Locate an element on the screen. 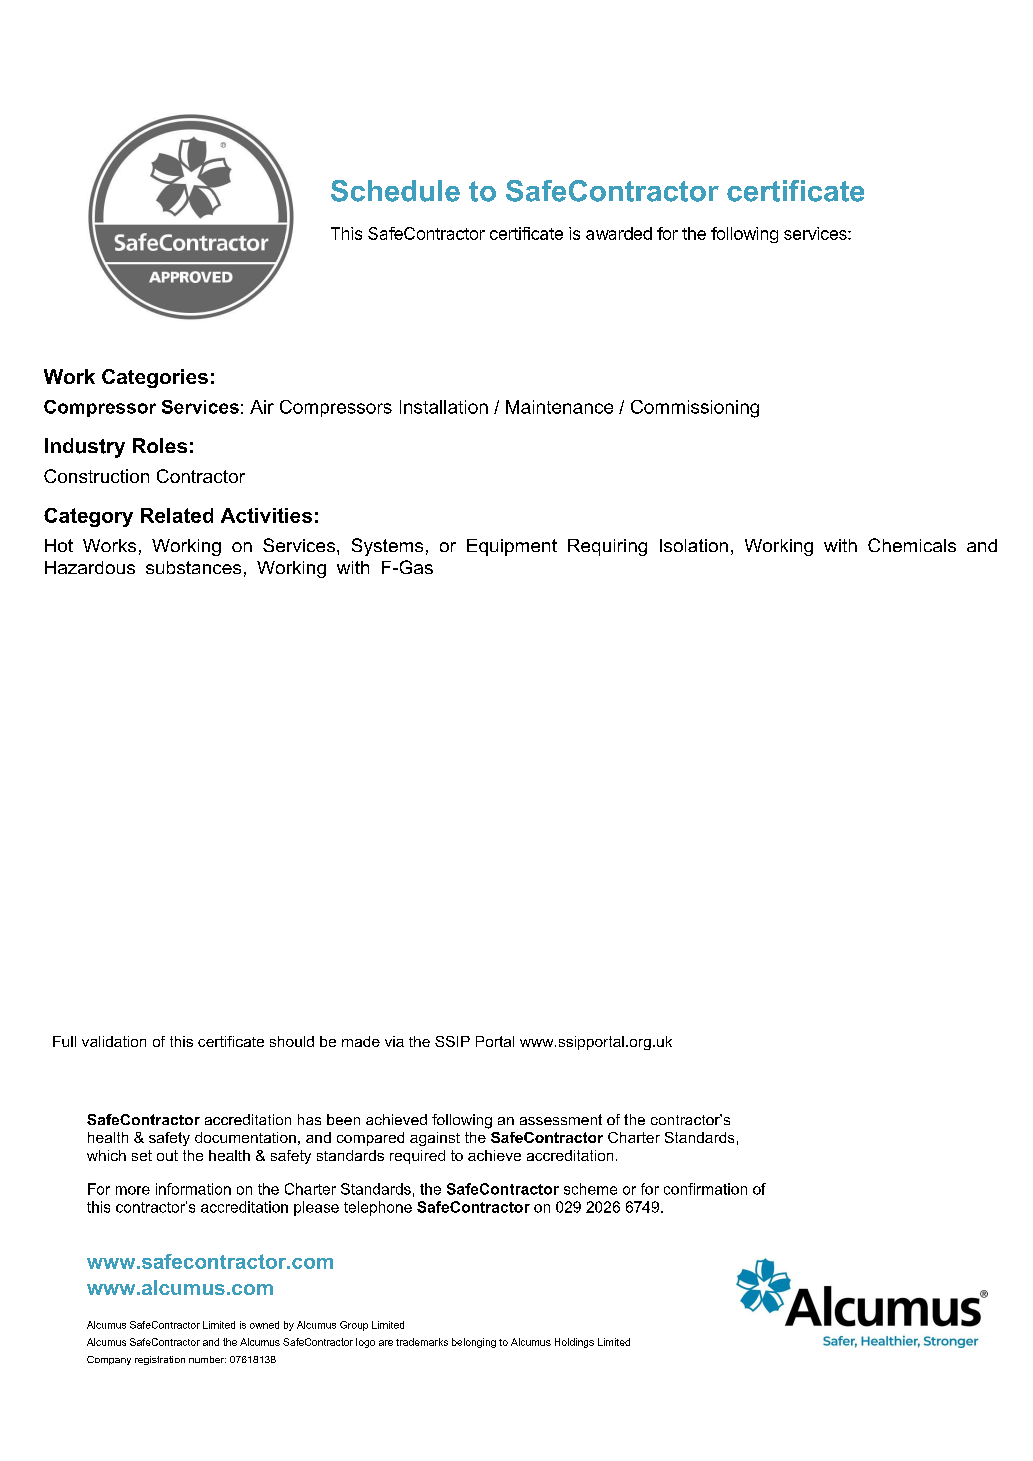  awarded is located at coordinates (619, 233).
